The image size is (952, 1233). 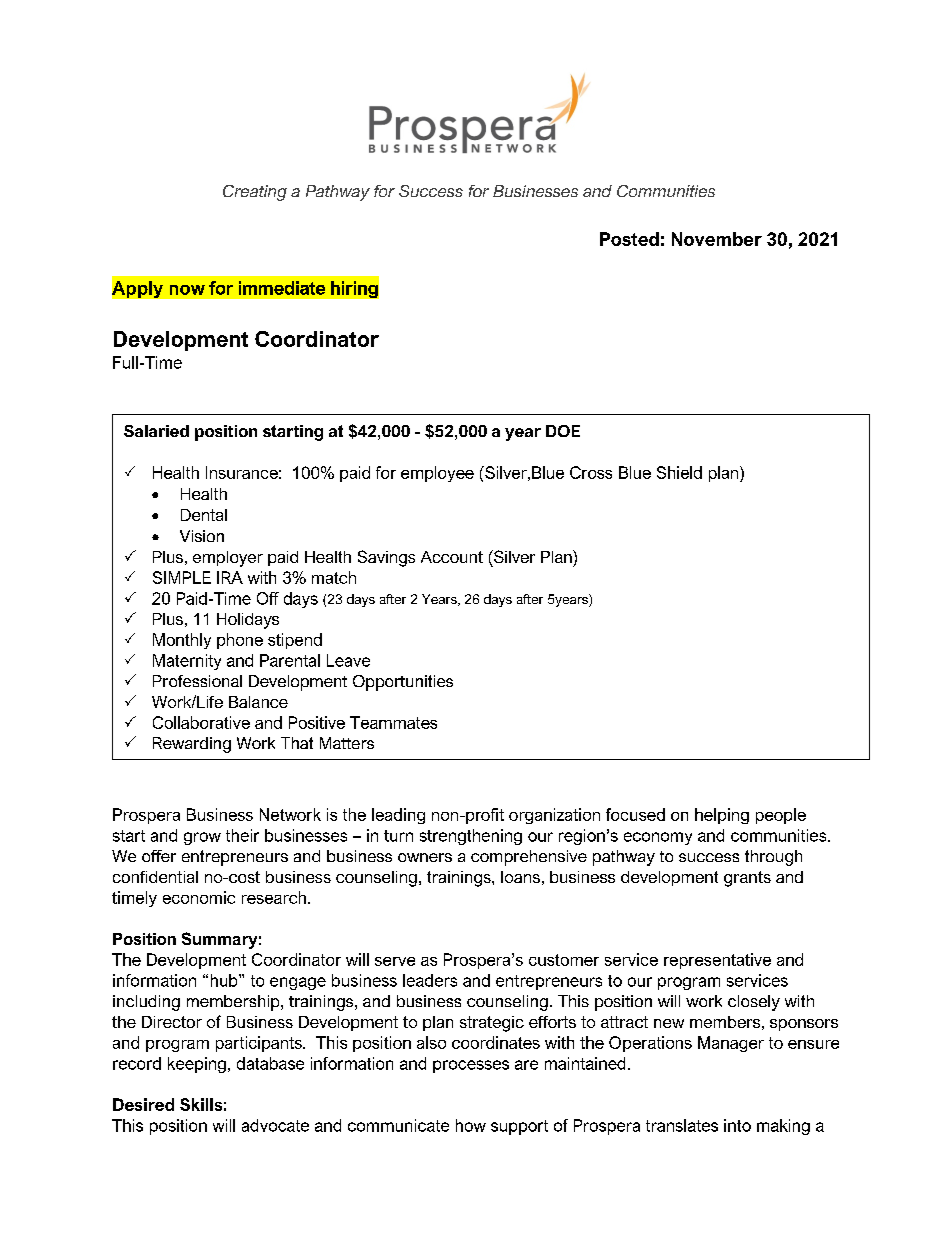 What do you see at coordinates (187, 662) in the image?
I see `Maternity` at bounding box center [187, 662].
